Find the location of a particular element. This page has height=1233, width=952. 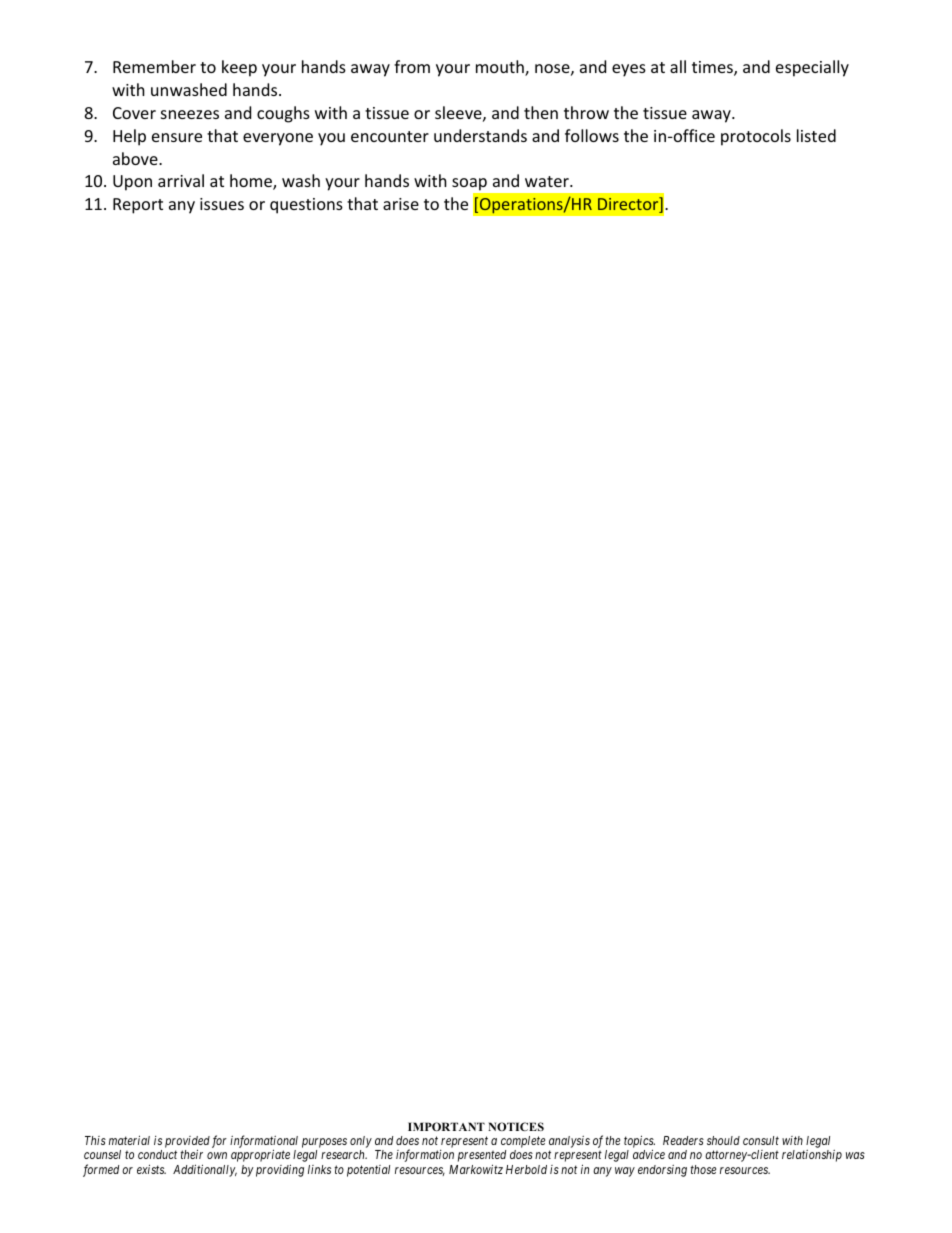

understands is located at coordinates (480, 135).
